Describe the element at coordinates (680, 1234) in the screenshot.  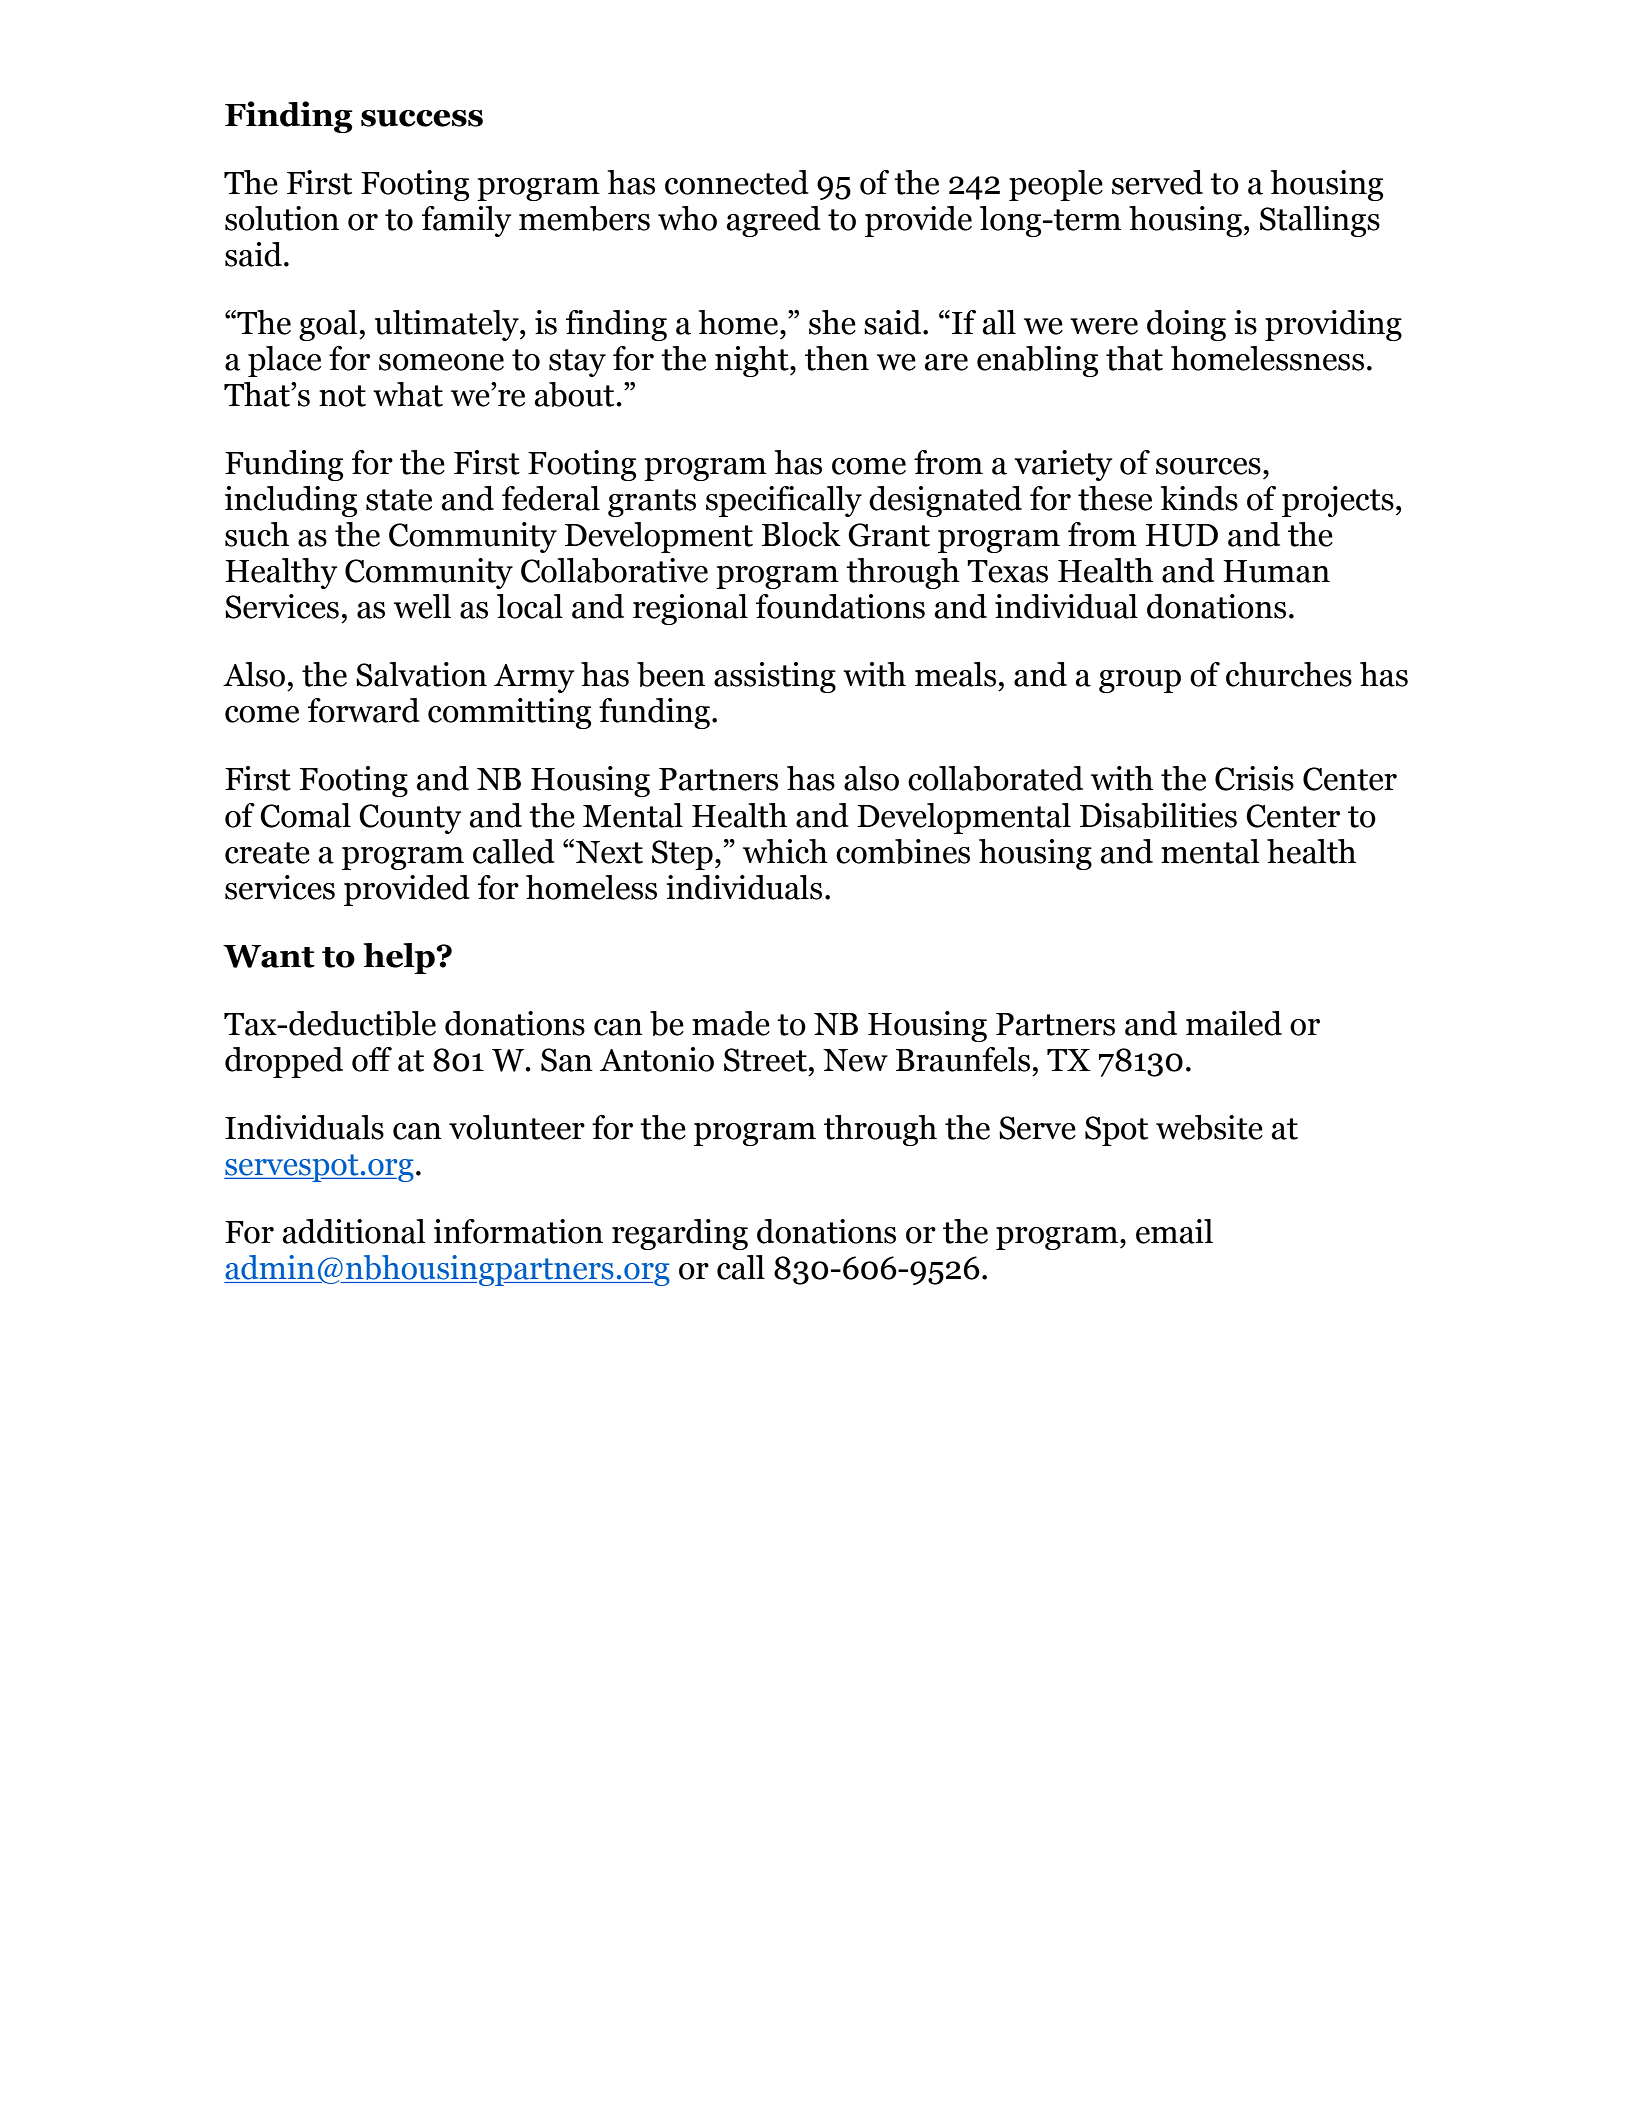
I see `regarding` at that location.
